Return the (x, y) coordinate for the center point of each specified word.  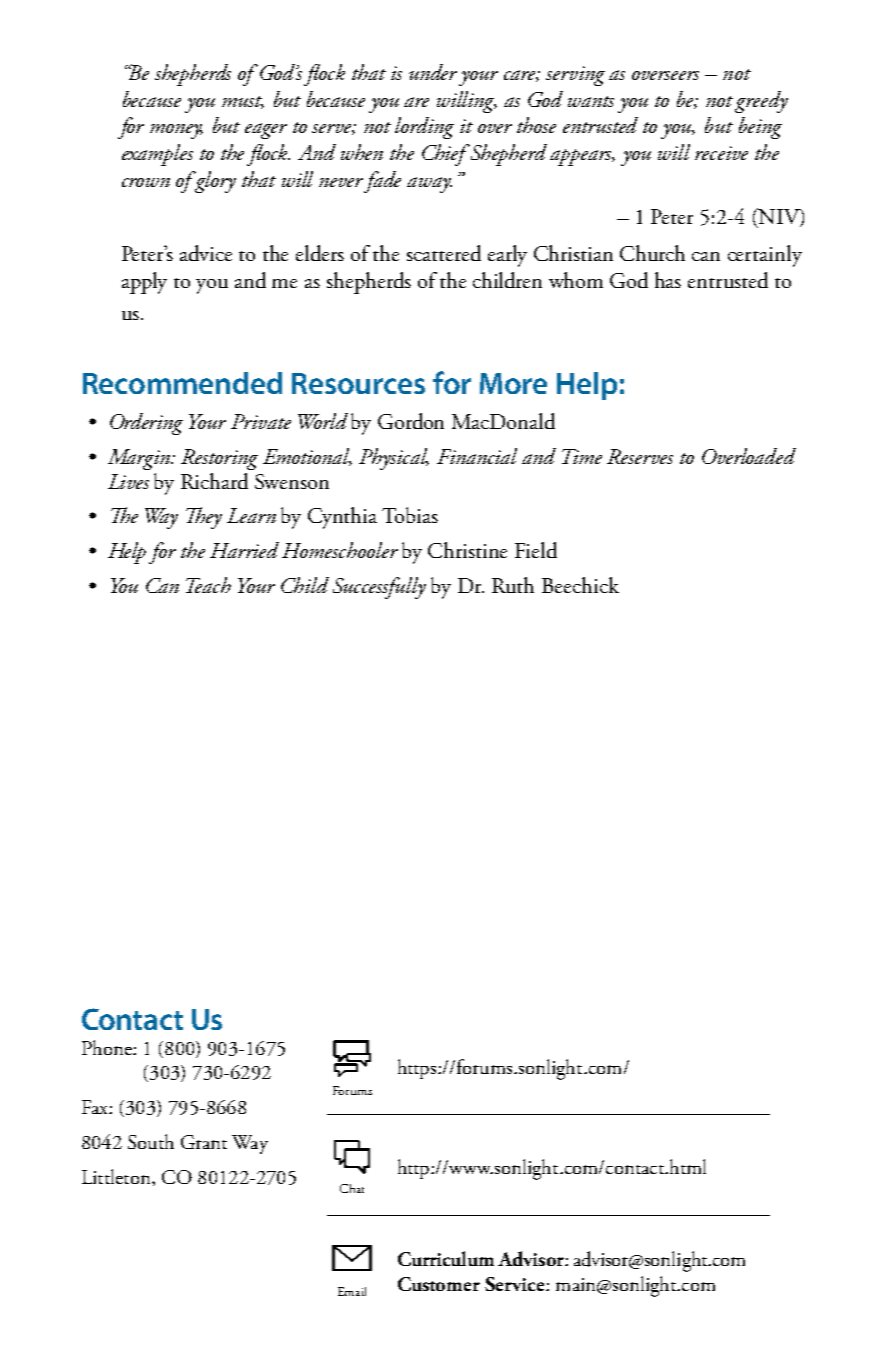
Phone (108, 1047)
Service (516, 1284)
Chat (352, 1188)
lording (424, 128)
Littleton (117, 1176)
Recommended (182, 383)
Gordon (411, 421)
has (668, 280)
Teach (208, 585)
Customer (439, 1284)
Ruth (513, 585)
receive (721, 153)
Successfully (379, 588)
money (176, 131)
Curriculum (446, 1258)
